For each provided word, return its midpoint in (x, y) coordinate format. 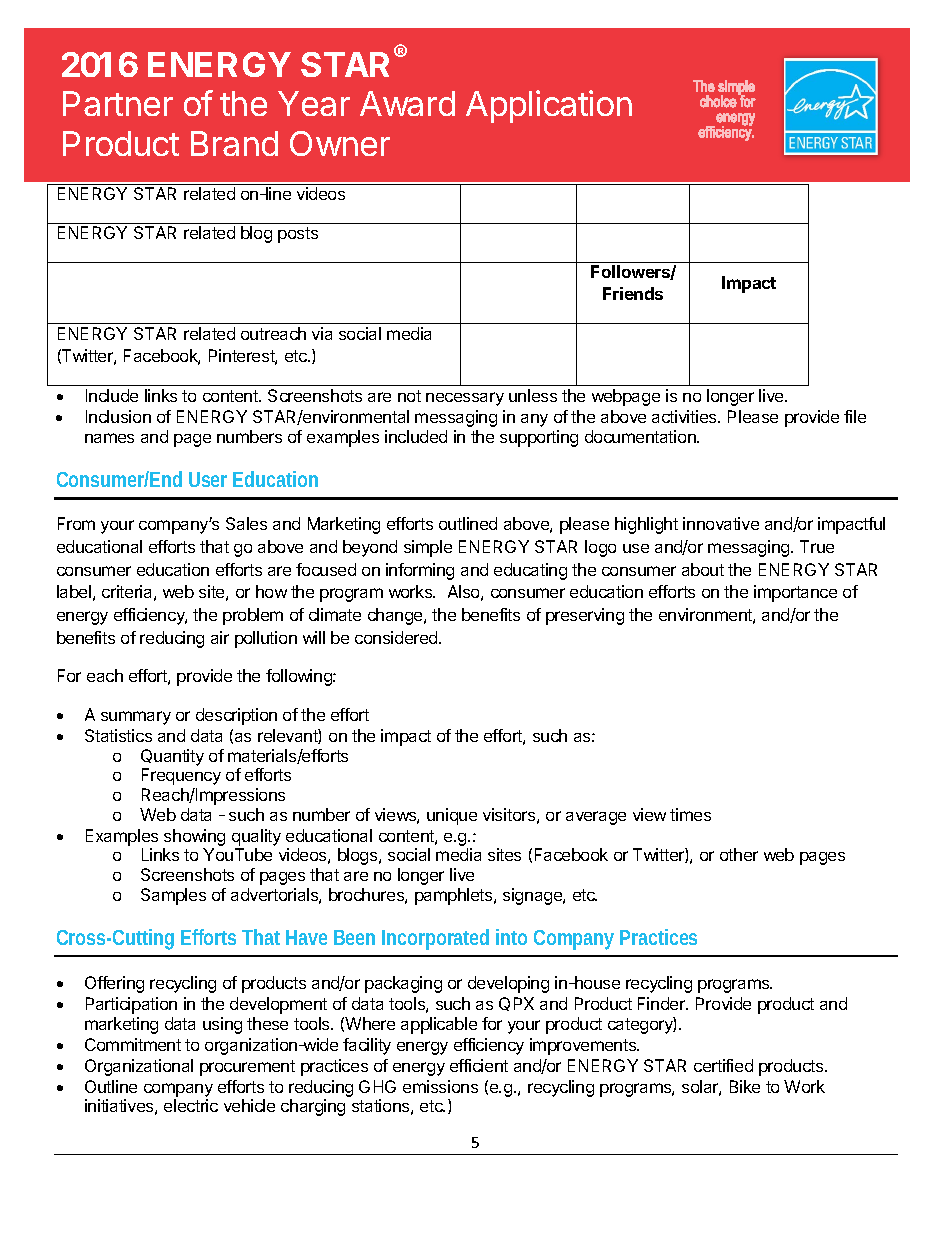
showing (194, 837)
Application (549, 106)
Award (407, 103)
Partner (118, 103)
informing (420, 571)
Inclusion (118, 416)
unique (452, 816)
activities (685, 416)
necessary (465, 399)
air (220, 637)
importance (795, 593)
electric (191, 1105)
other (739, 854)
